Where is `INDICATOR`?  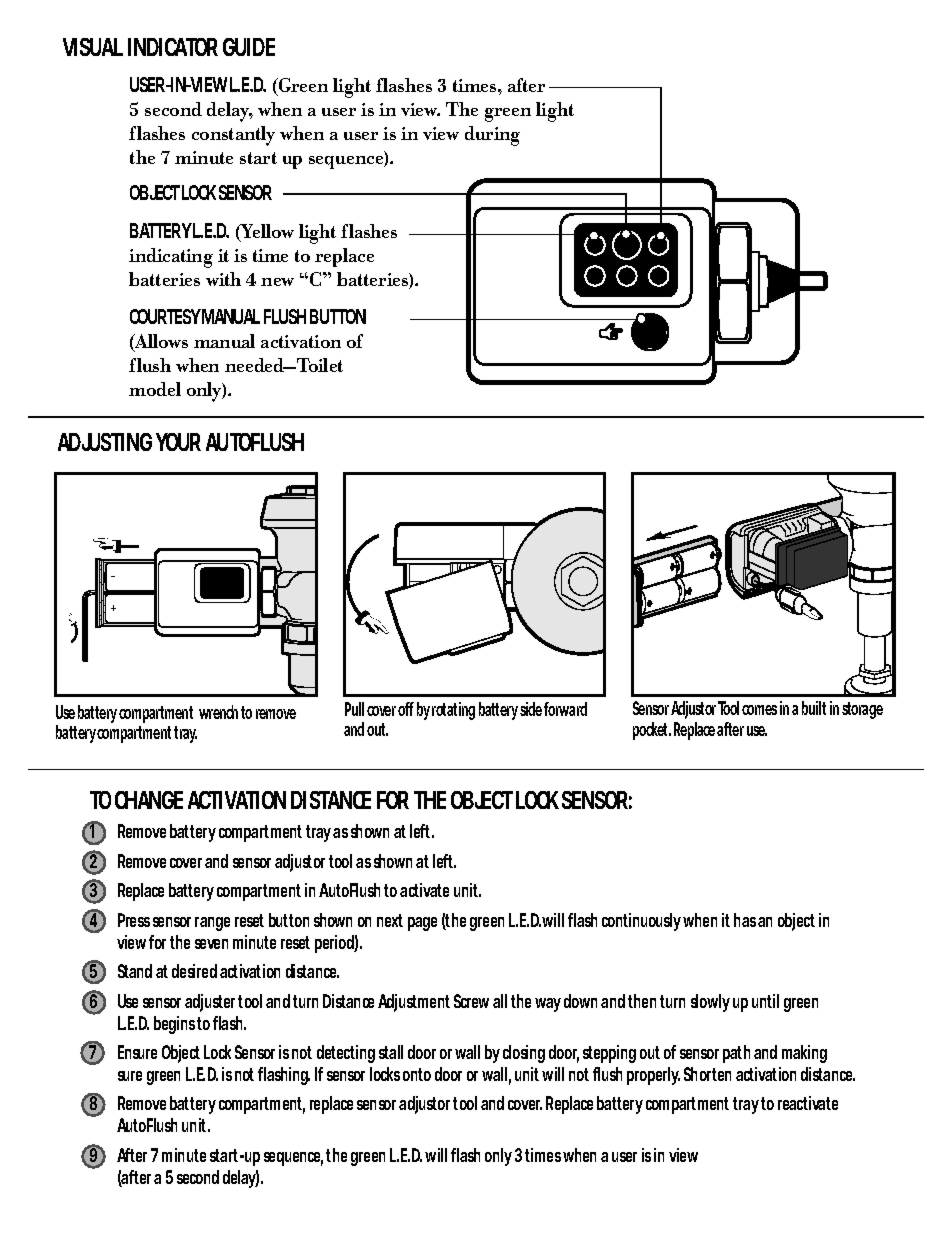 INDICATOR is located at coordinates (173, 47).
